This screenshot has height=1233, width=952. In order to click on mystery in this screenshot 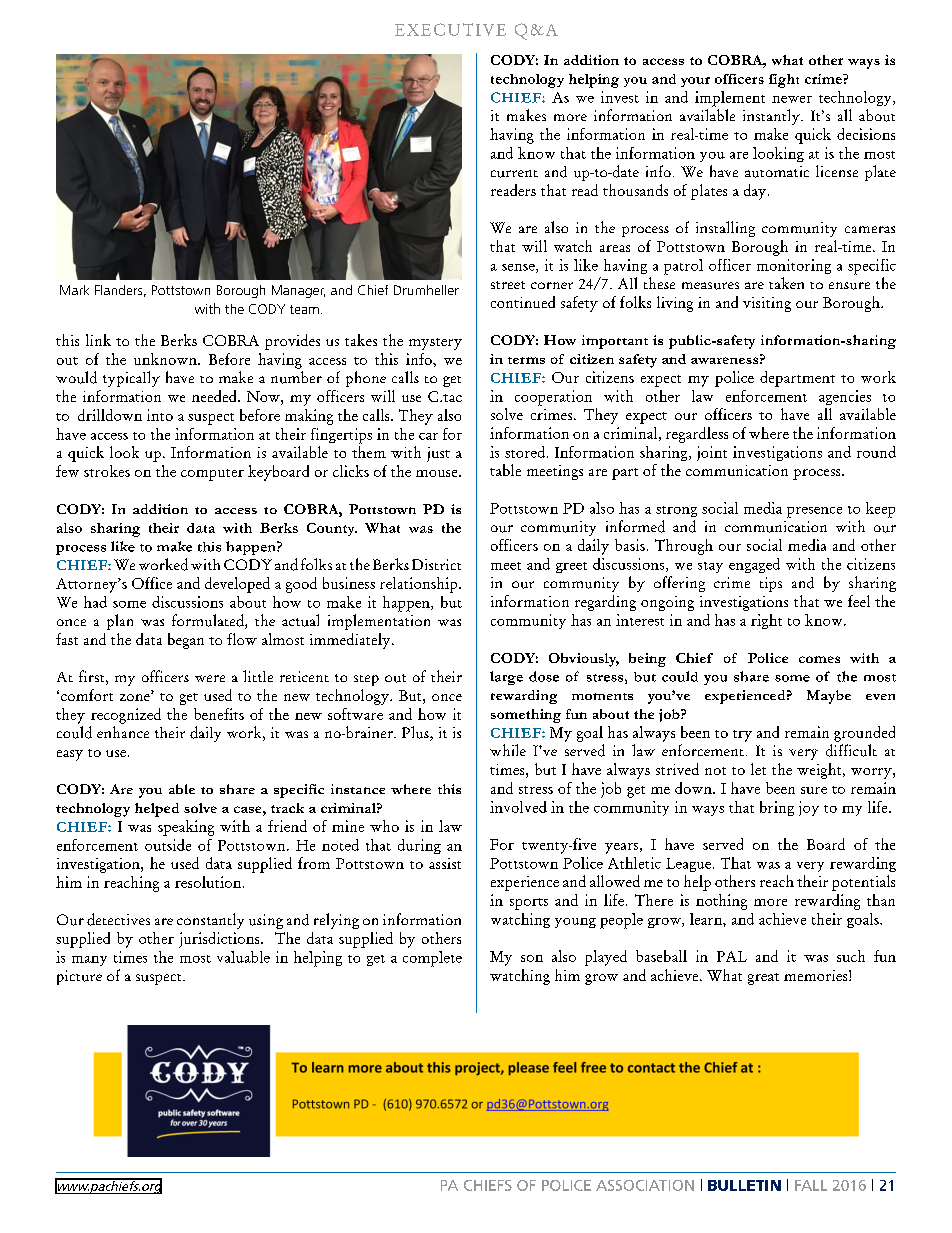, I will do `click(435, 344)`.
